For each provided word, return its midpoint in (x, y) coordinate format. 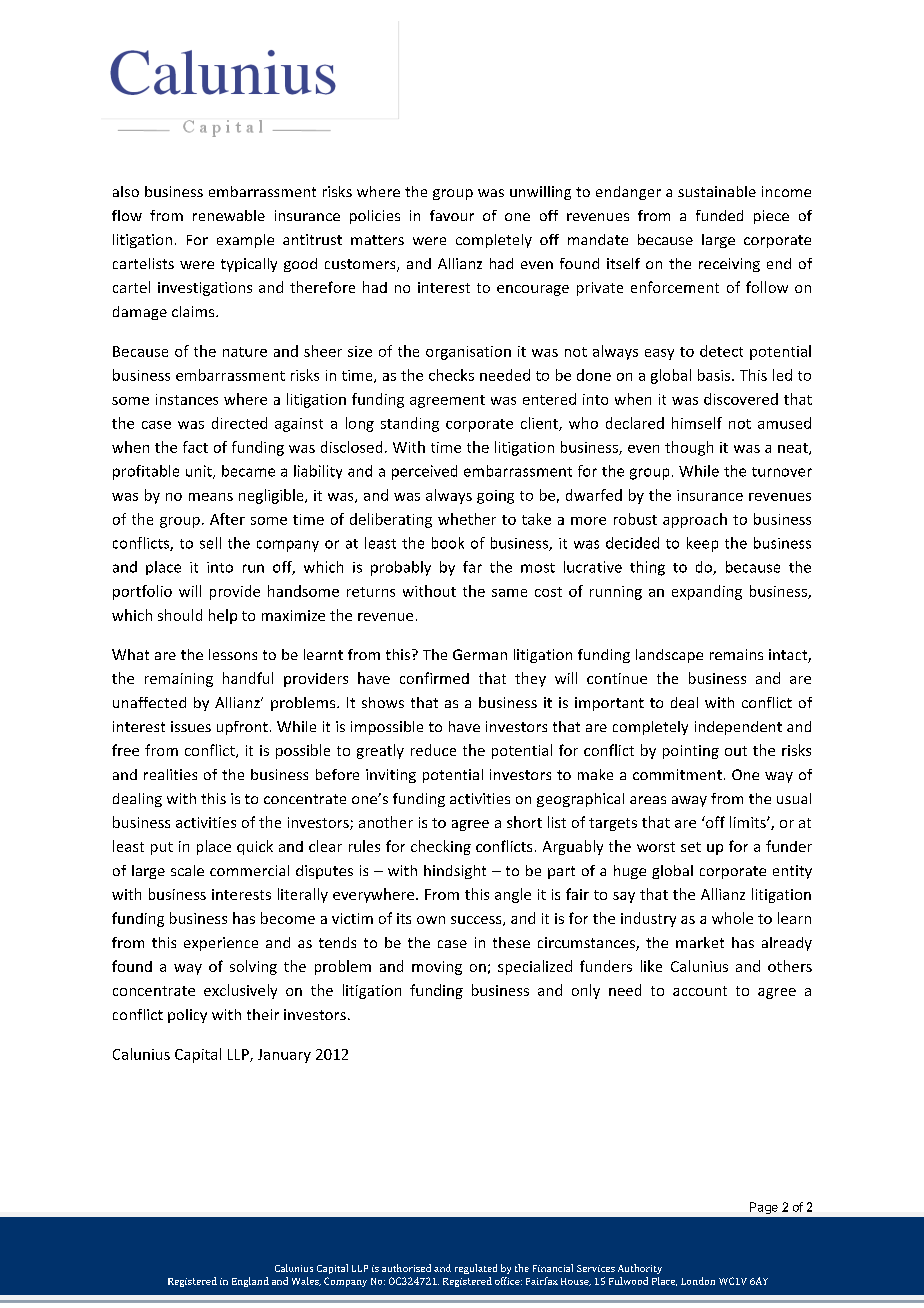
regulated (476, 1269)
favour (452, 215)
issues (191, 726)
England (250, 1282)
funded (719, 215)
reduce (433, 750)
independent (738, 728)
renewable (229, 215)
